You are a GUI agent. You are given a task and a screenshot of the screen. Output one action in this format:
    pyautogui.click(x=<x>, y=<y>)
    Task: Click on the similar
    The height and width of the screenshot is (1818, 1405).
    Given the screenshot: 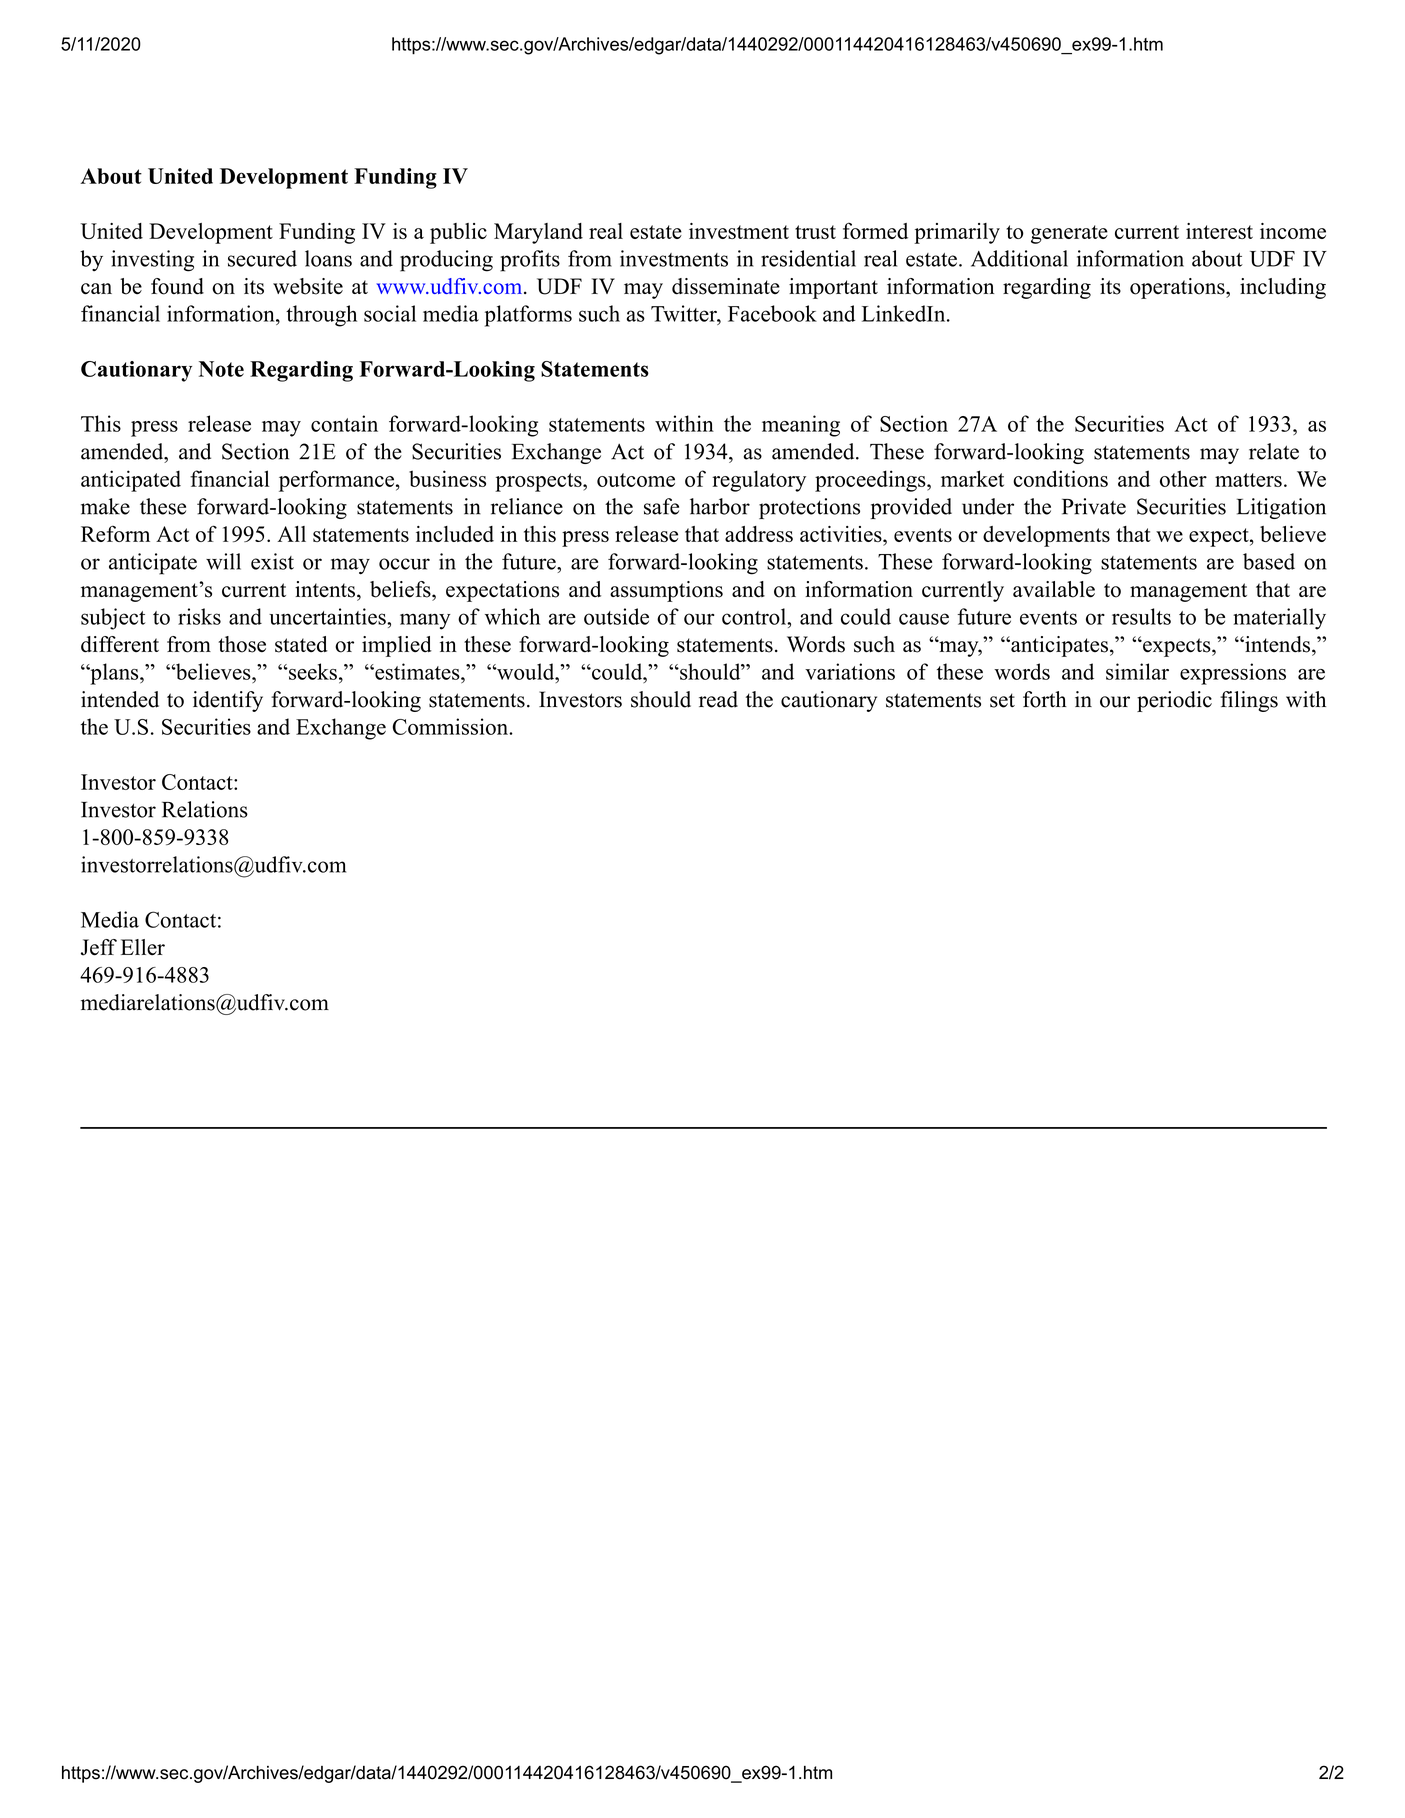 What is the action you would take?
    pyautogui.click(x=1137, y=671)
